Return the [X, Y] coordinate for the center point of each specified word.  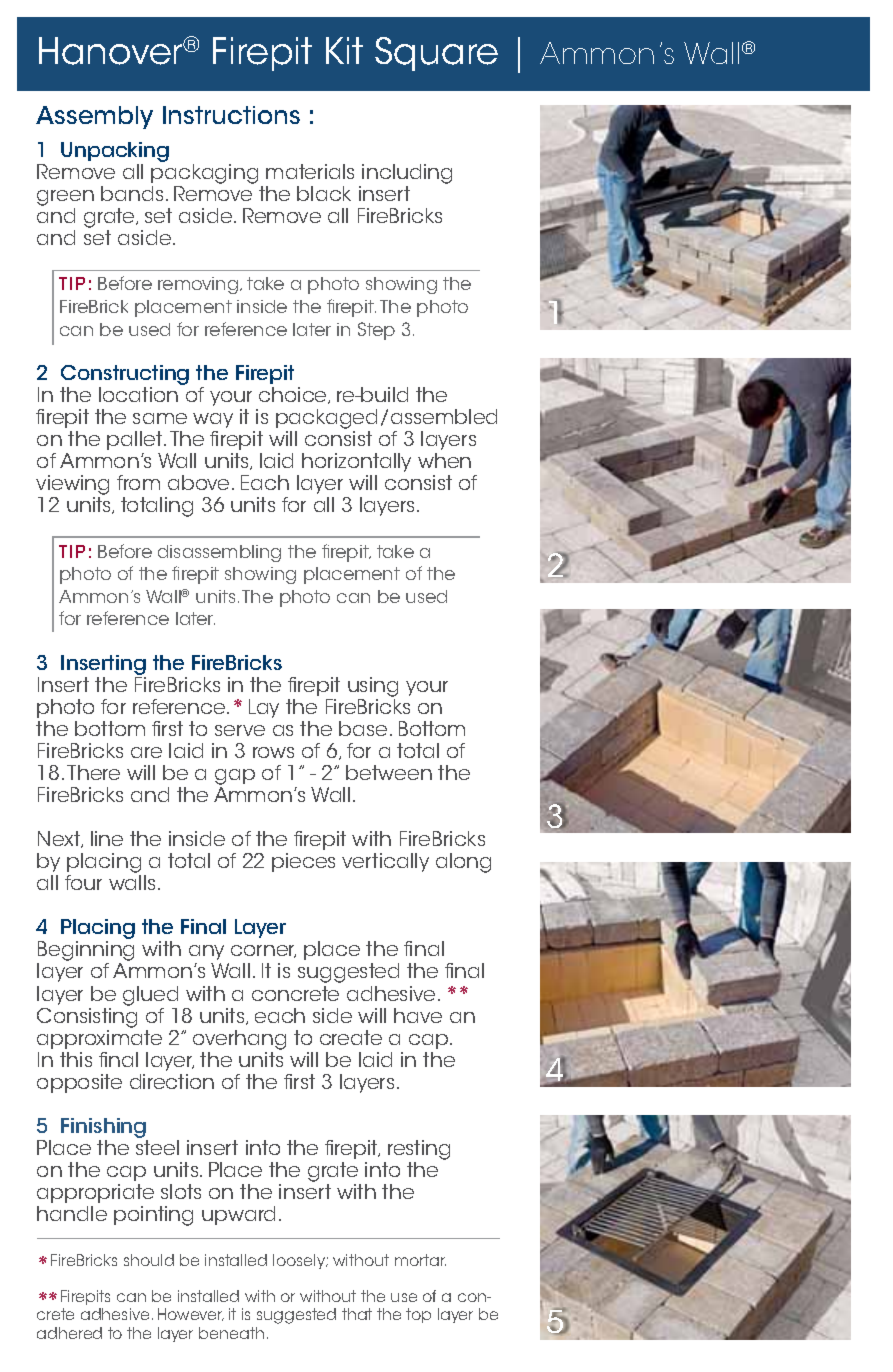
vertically [385, 862]
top [418, 1315]
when [444, 460]
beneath [231, 1333]
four [83, 882]
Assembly [94, 117]
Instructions [231, 115]
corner [263, 951]
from [138, 482]
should [149, 1260]
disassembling [219, 553]
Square [436, 54]
